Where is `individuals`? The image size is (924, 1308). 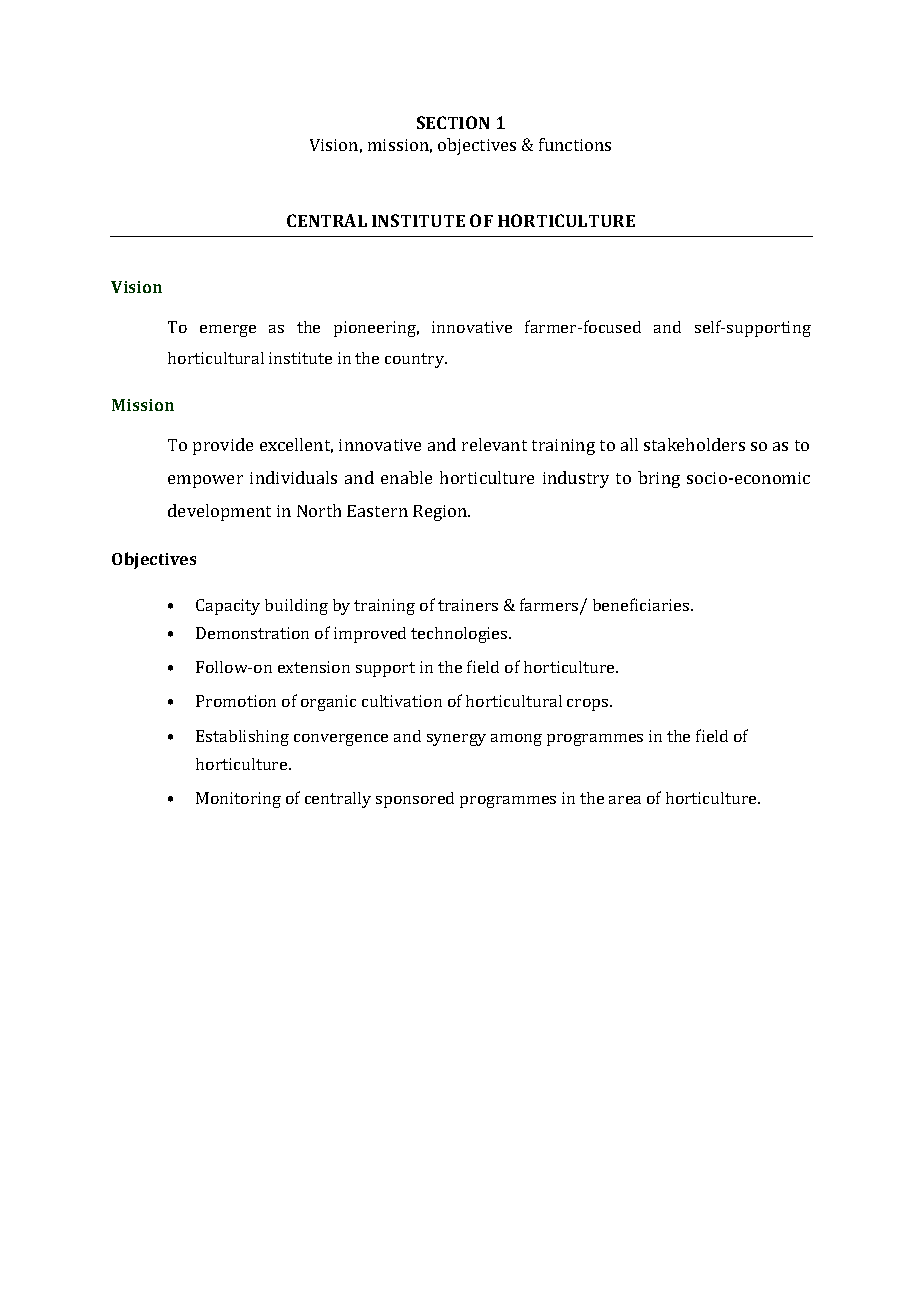
individuals is located at coordinates (293, 477).
